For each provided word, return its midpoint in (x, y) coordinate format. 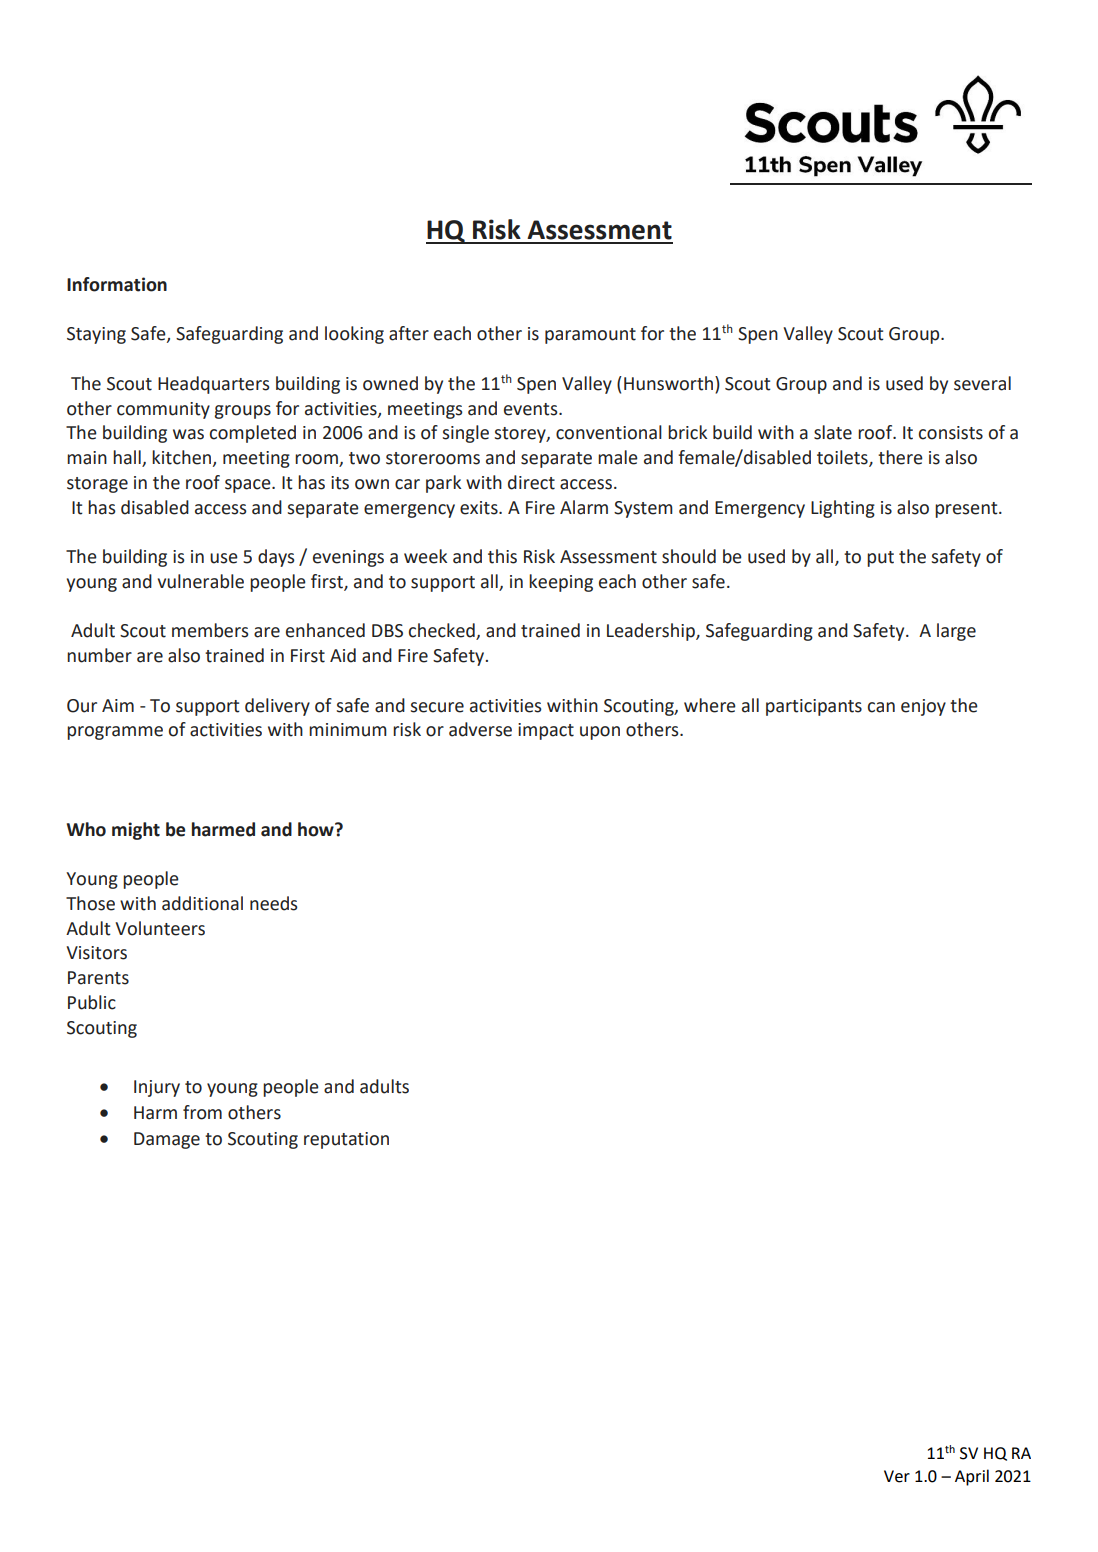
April (972, 1477)
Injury (157, 1088)
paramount (590, 336)
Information (117, 284)
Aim (118, 705)
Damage (167, 1140)
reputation (346, 1140)
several (982, 383)
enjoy (923, 707)
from (202, 1112)
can (881, 707)
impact (546, 731)
